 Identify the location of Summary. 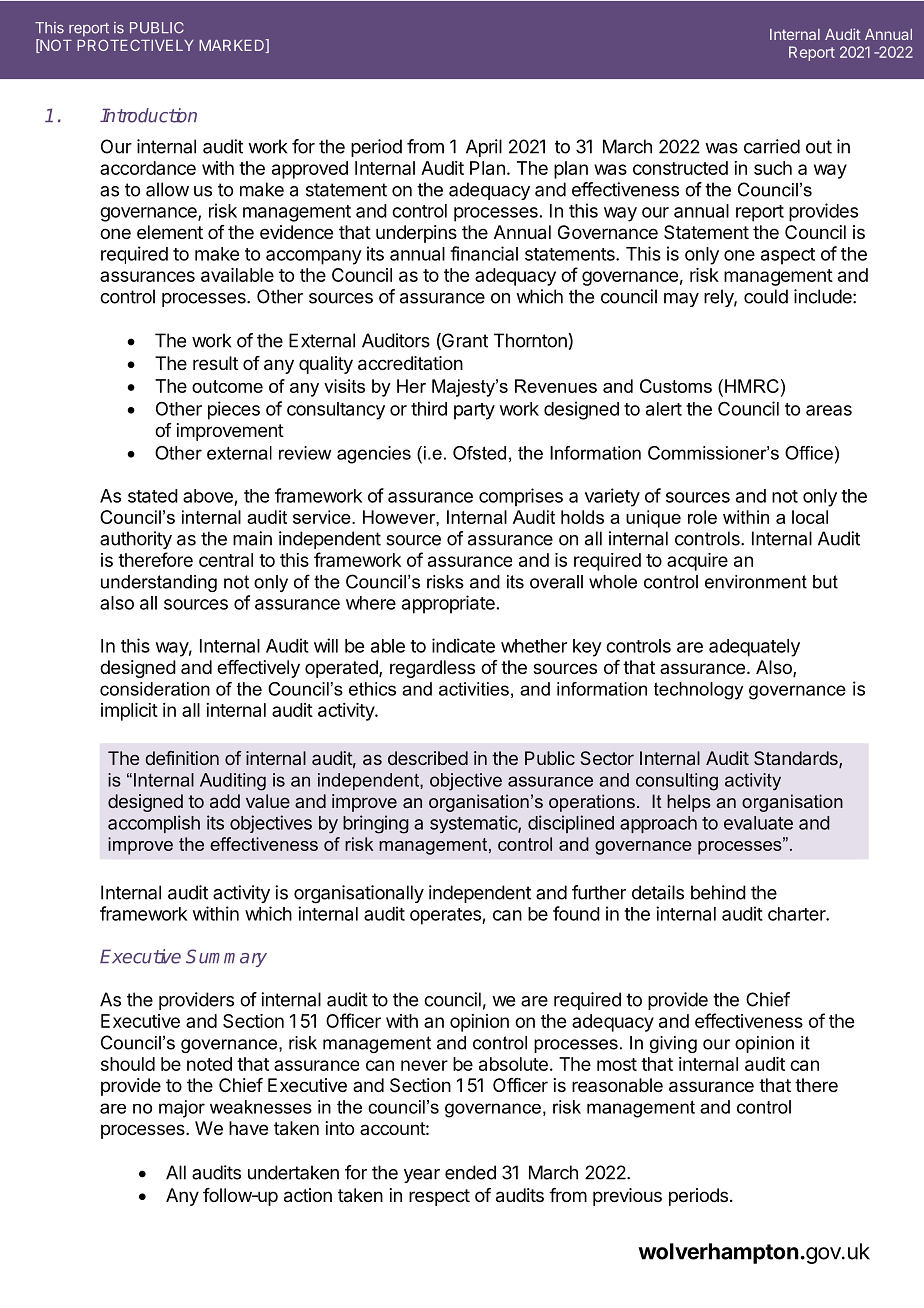
(226, 958).
